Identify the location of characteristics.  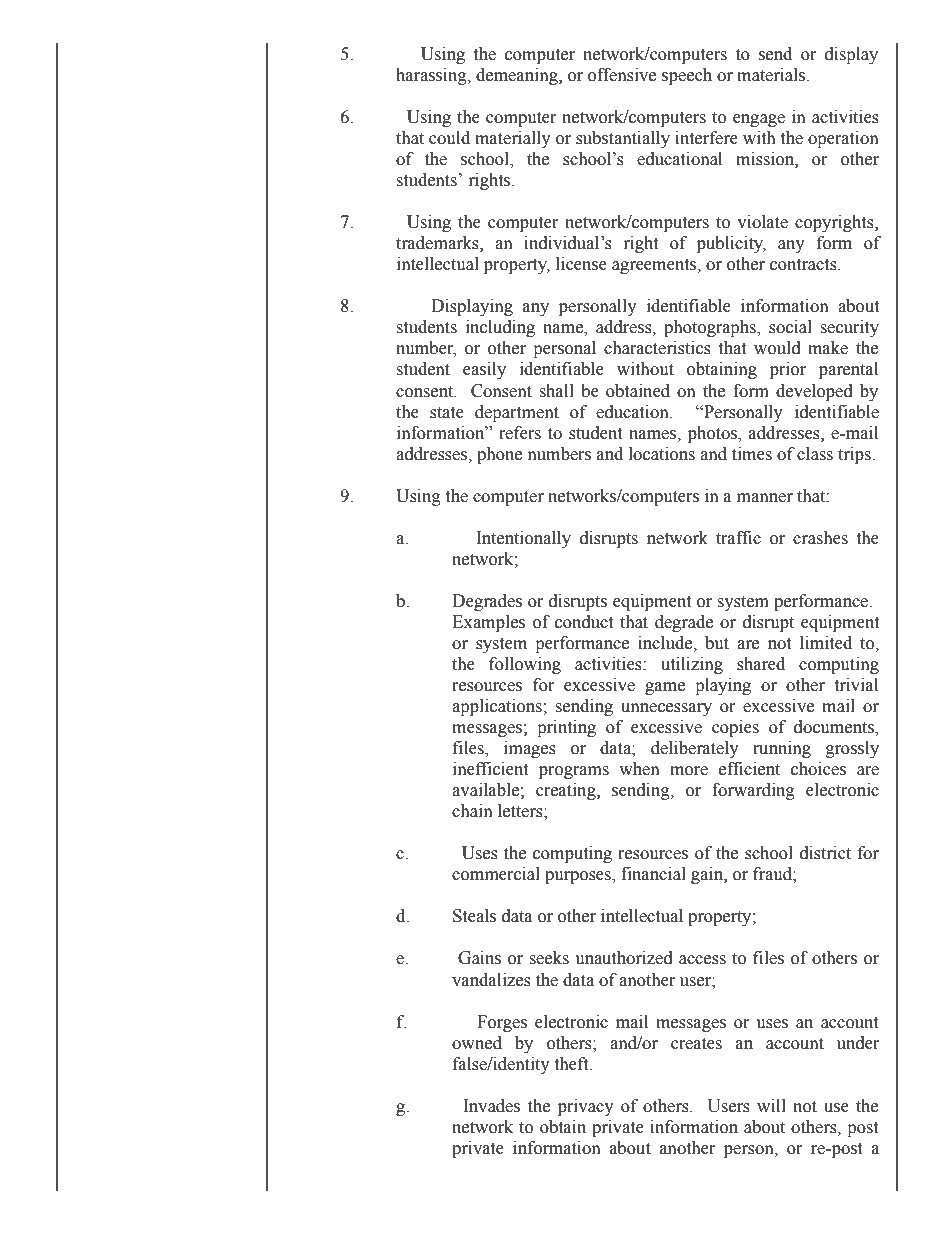
(657, 348).
